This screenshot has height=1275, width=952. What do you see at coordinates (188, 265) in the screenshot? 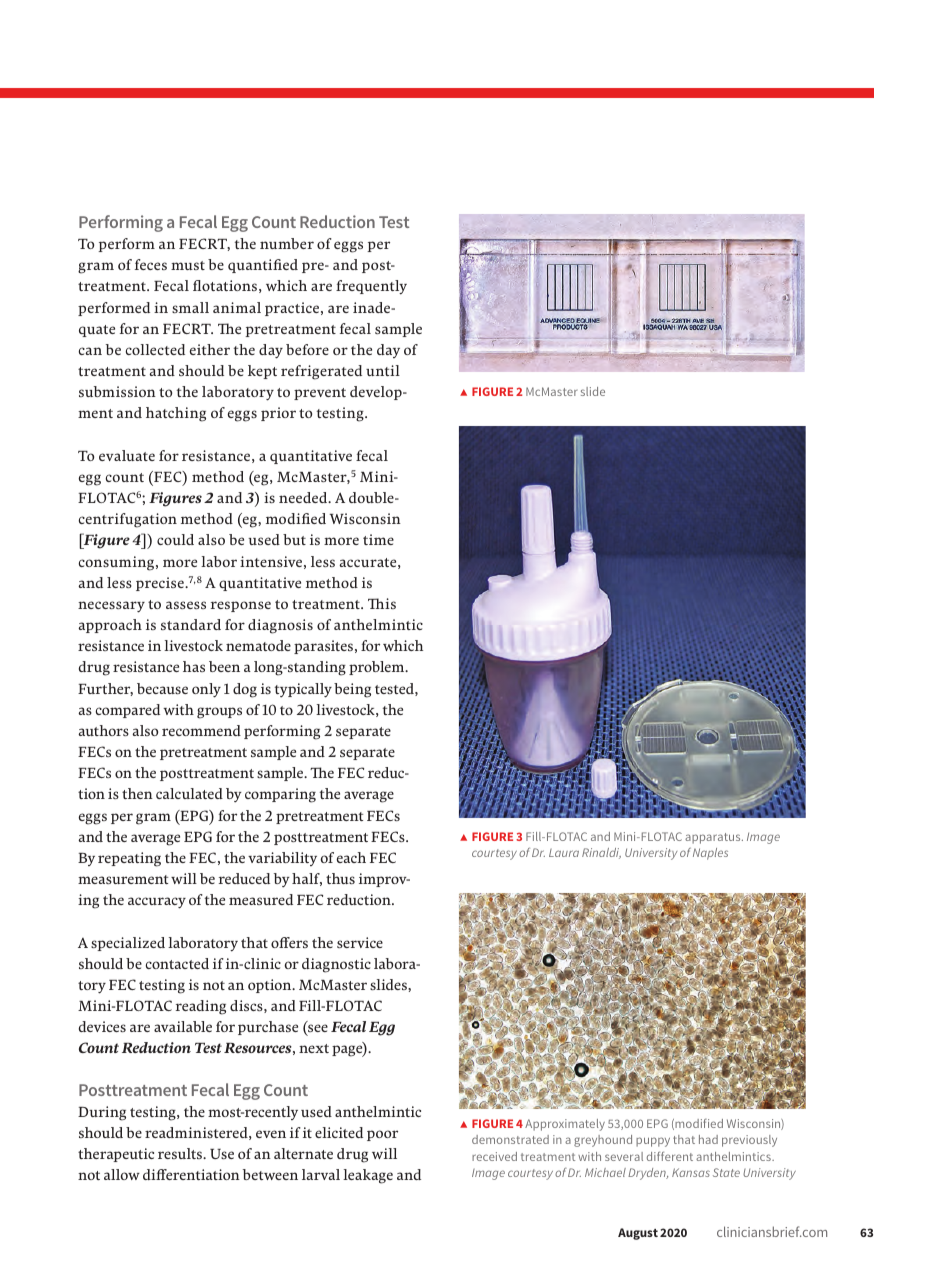
I see `must` at bounding box center [188, 265].
